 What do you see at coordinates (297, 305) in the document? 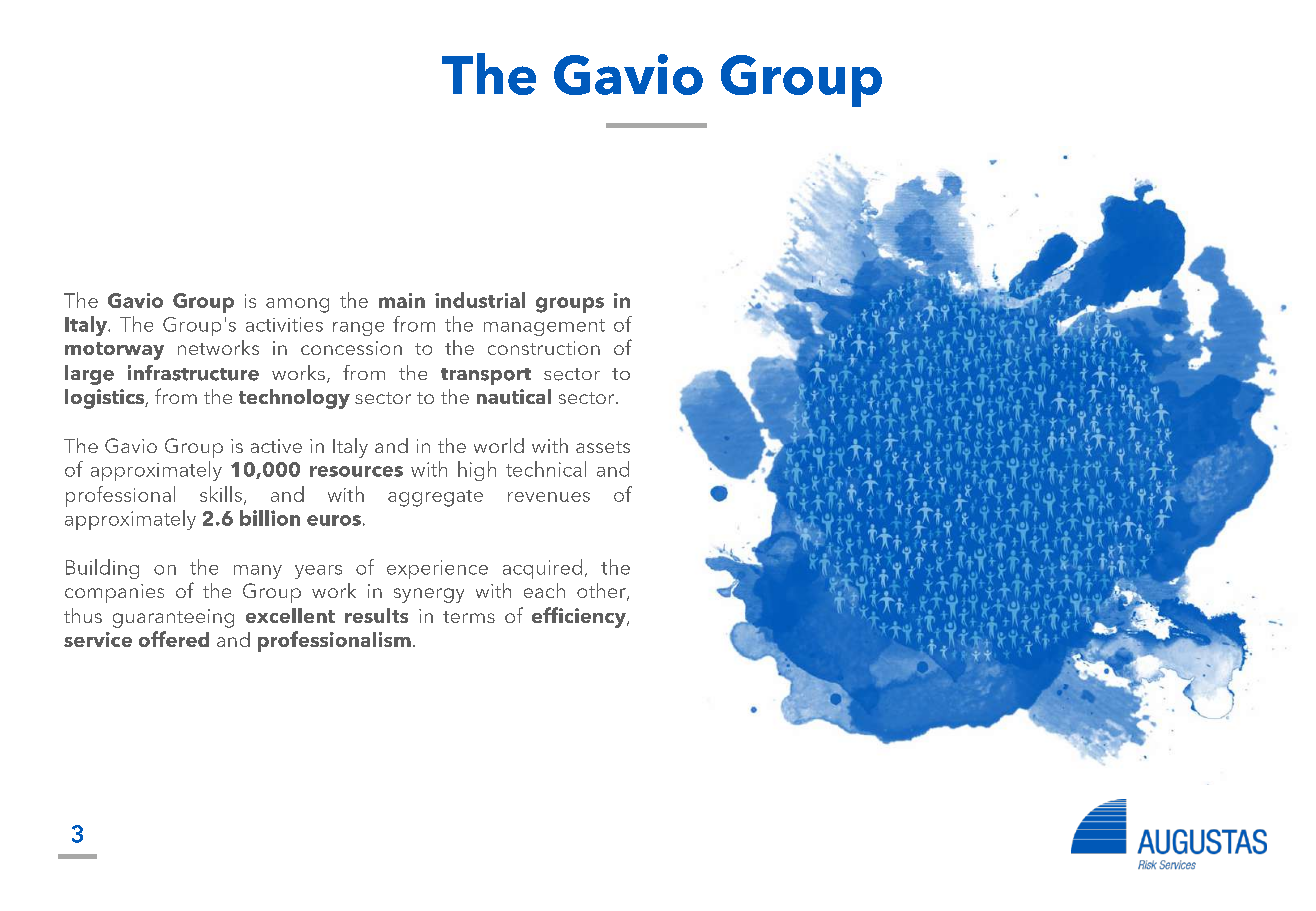
I see `among` at bounding box center [297, 305].
